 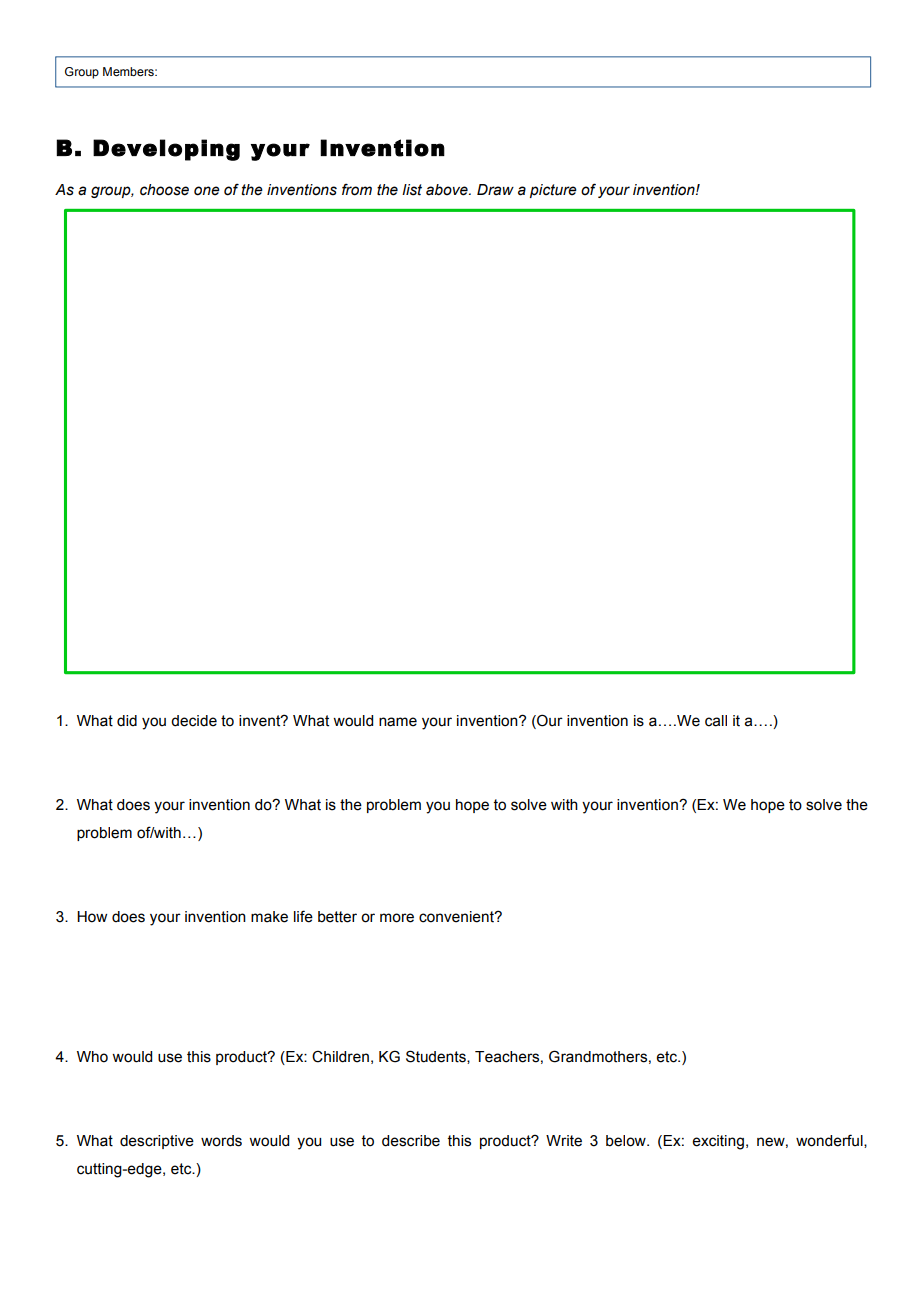 I want to click on descriptive, so click(x=157, y=1142).
